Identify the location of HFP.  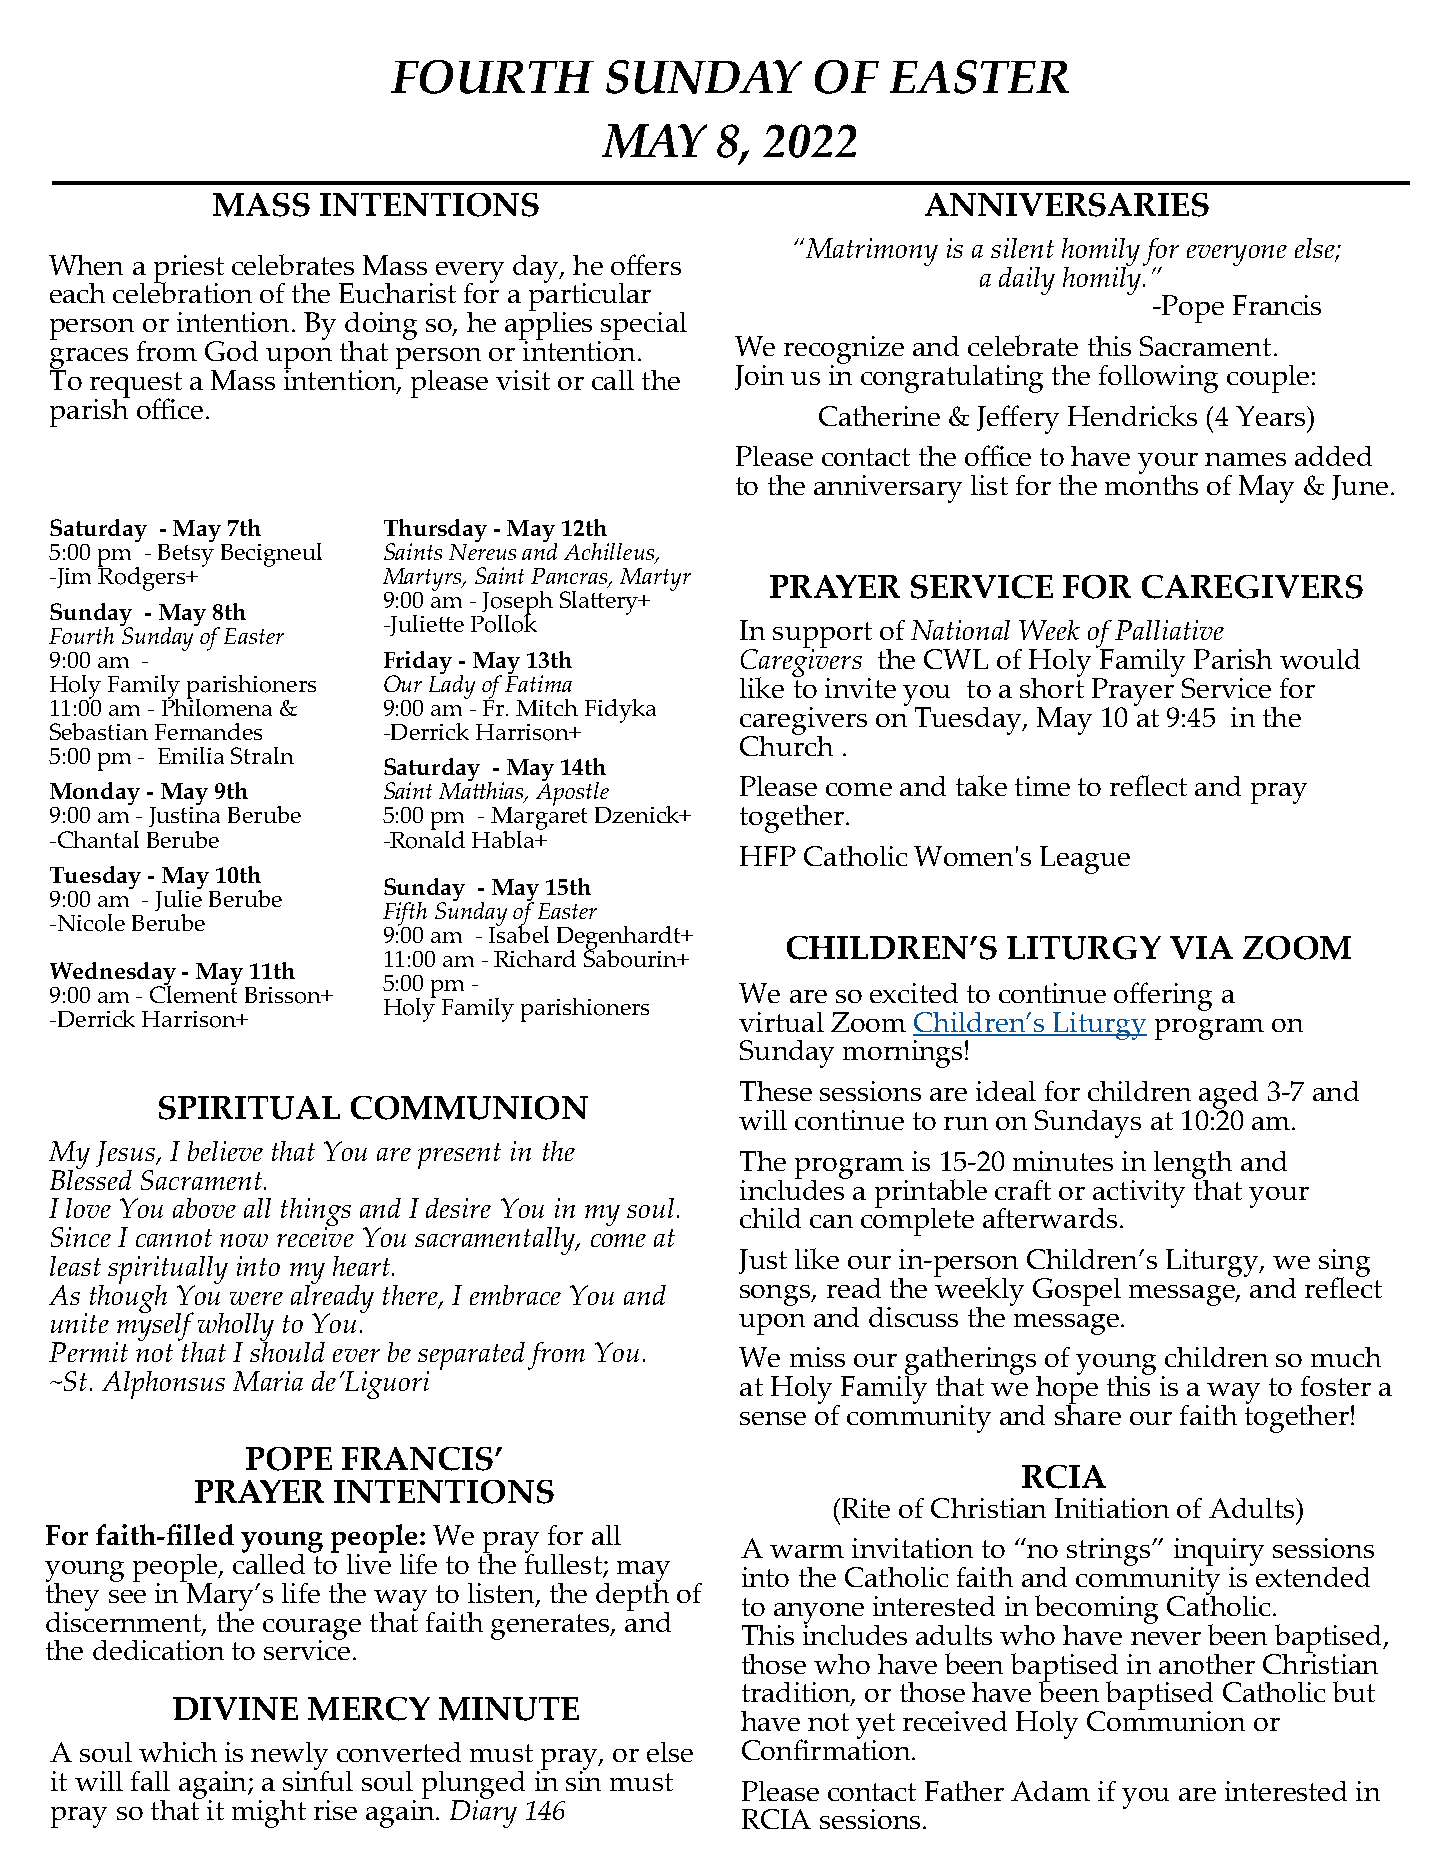
(768, 856).
